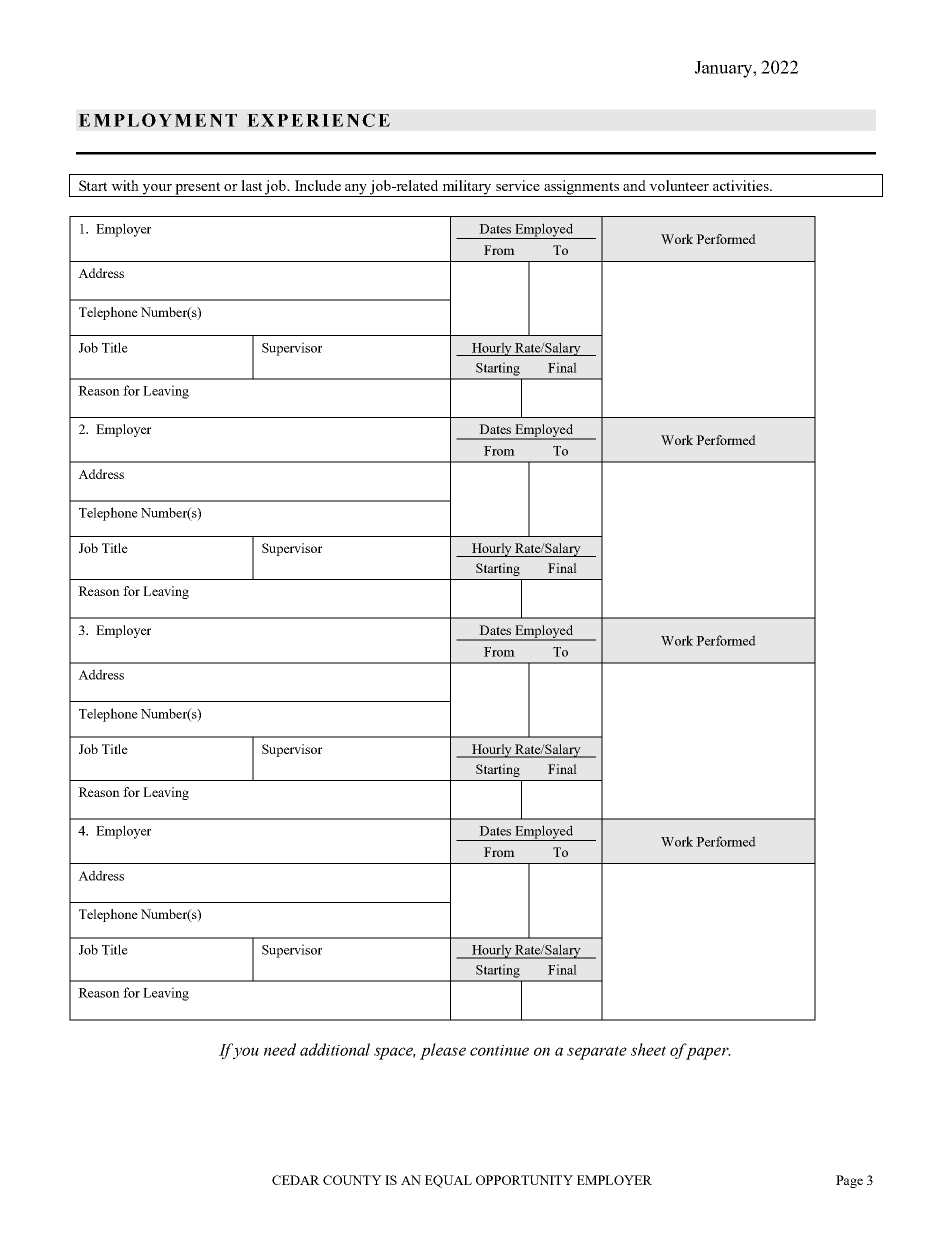  What do you see at coordinates (499, 1050) in the screenshot?
I see `continue` at bounding box center [499, 1050].
